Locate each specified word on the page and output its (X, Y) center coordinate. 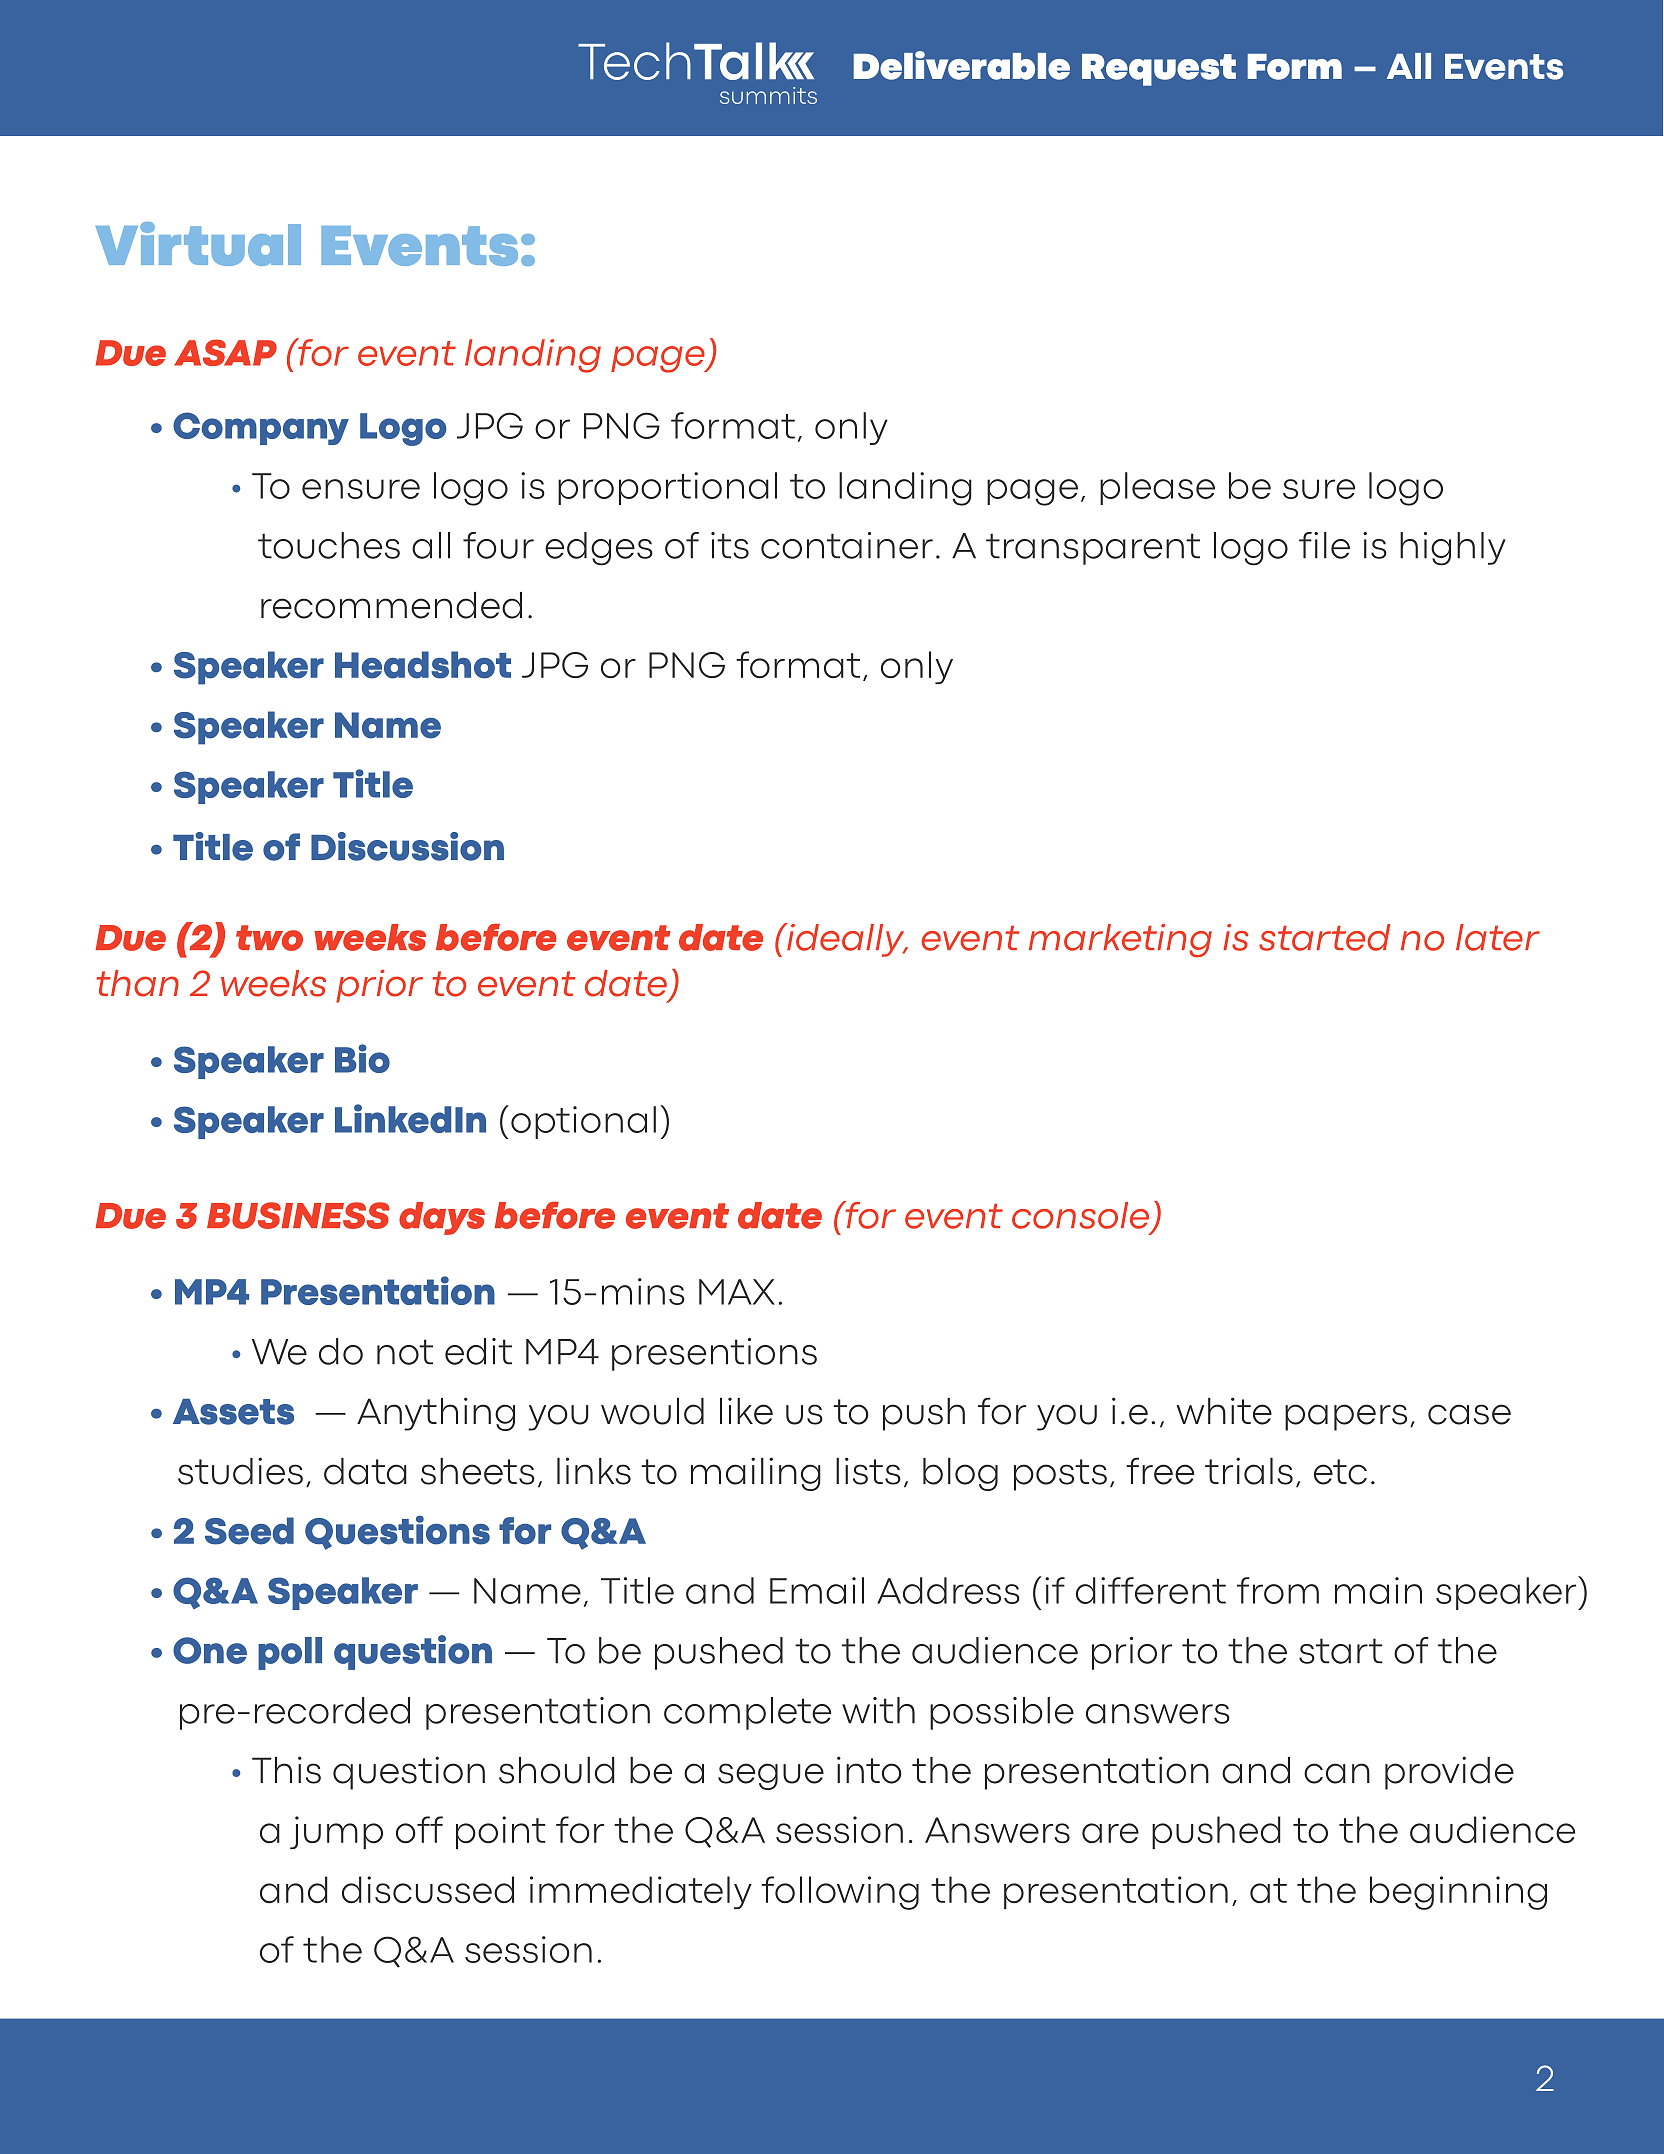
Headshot (423, 665)
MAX (737, 1292)
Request (1159, 70)
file (1324, 545)
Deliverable (961, 65)
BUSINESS (298, 1215)
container (847, 545)
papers (1346, 1417)
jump (336, 1832)
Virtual (198, 244)
